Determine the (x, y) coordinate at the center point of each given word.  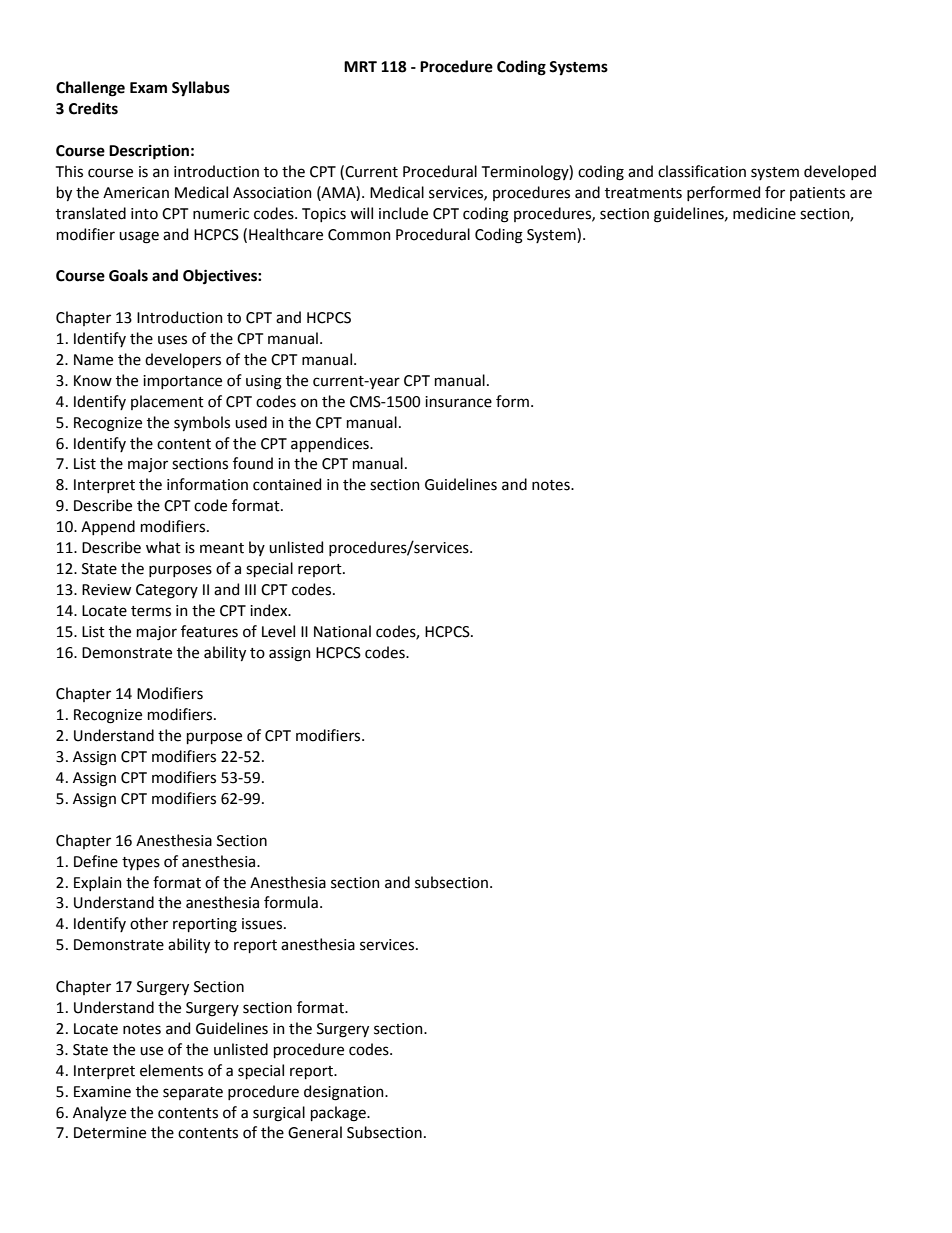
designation (345, 1093)
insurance (458, 402)
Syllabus (201, 88)
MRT (360, 66)
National (342, 631)
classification (702, 171)
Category (167, 591)
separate (193, 1093)
